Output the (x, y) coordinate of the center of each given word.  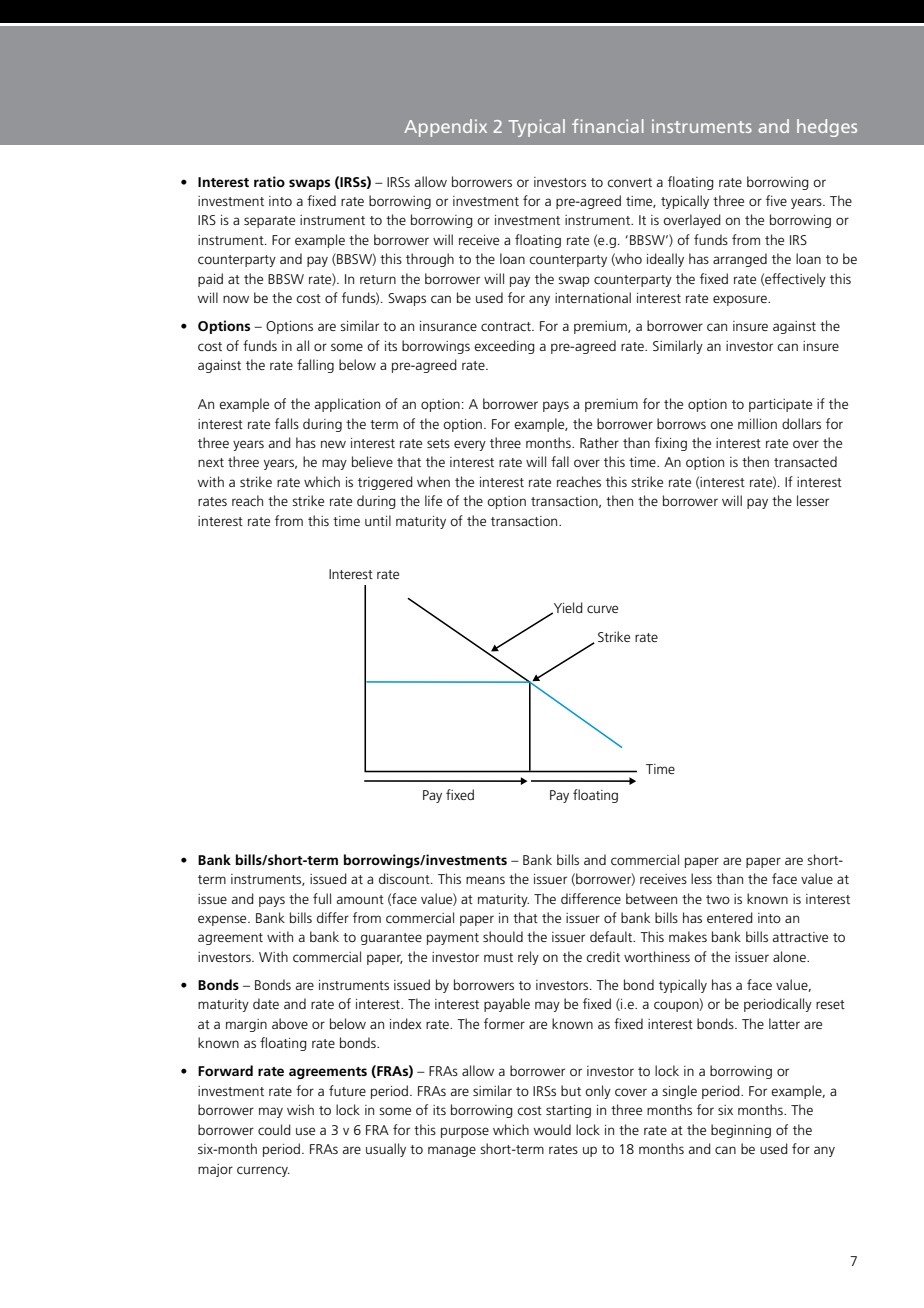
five (776, 200)
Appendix (445, 128)
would (552, 1129)
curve (602, 609)
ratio (269, 181)
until (378, 520)
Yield (567, 608)
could (274, 1129)
